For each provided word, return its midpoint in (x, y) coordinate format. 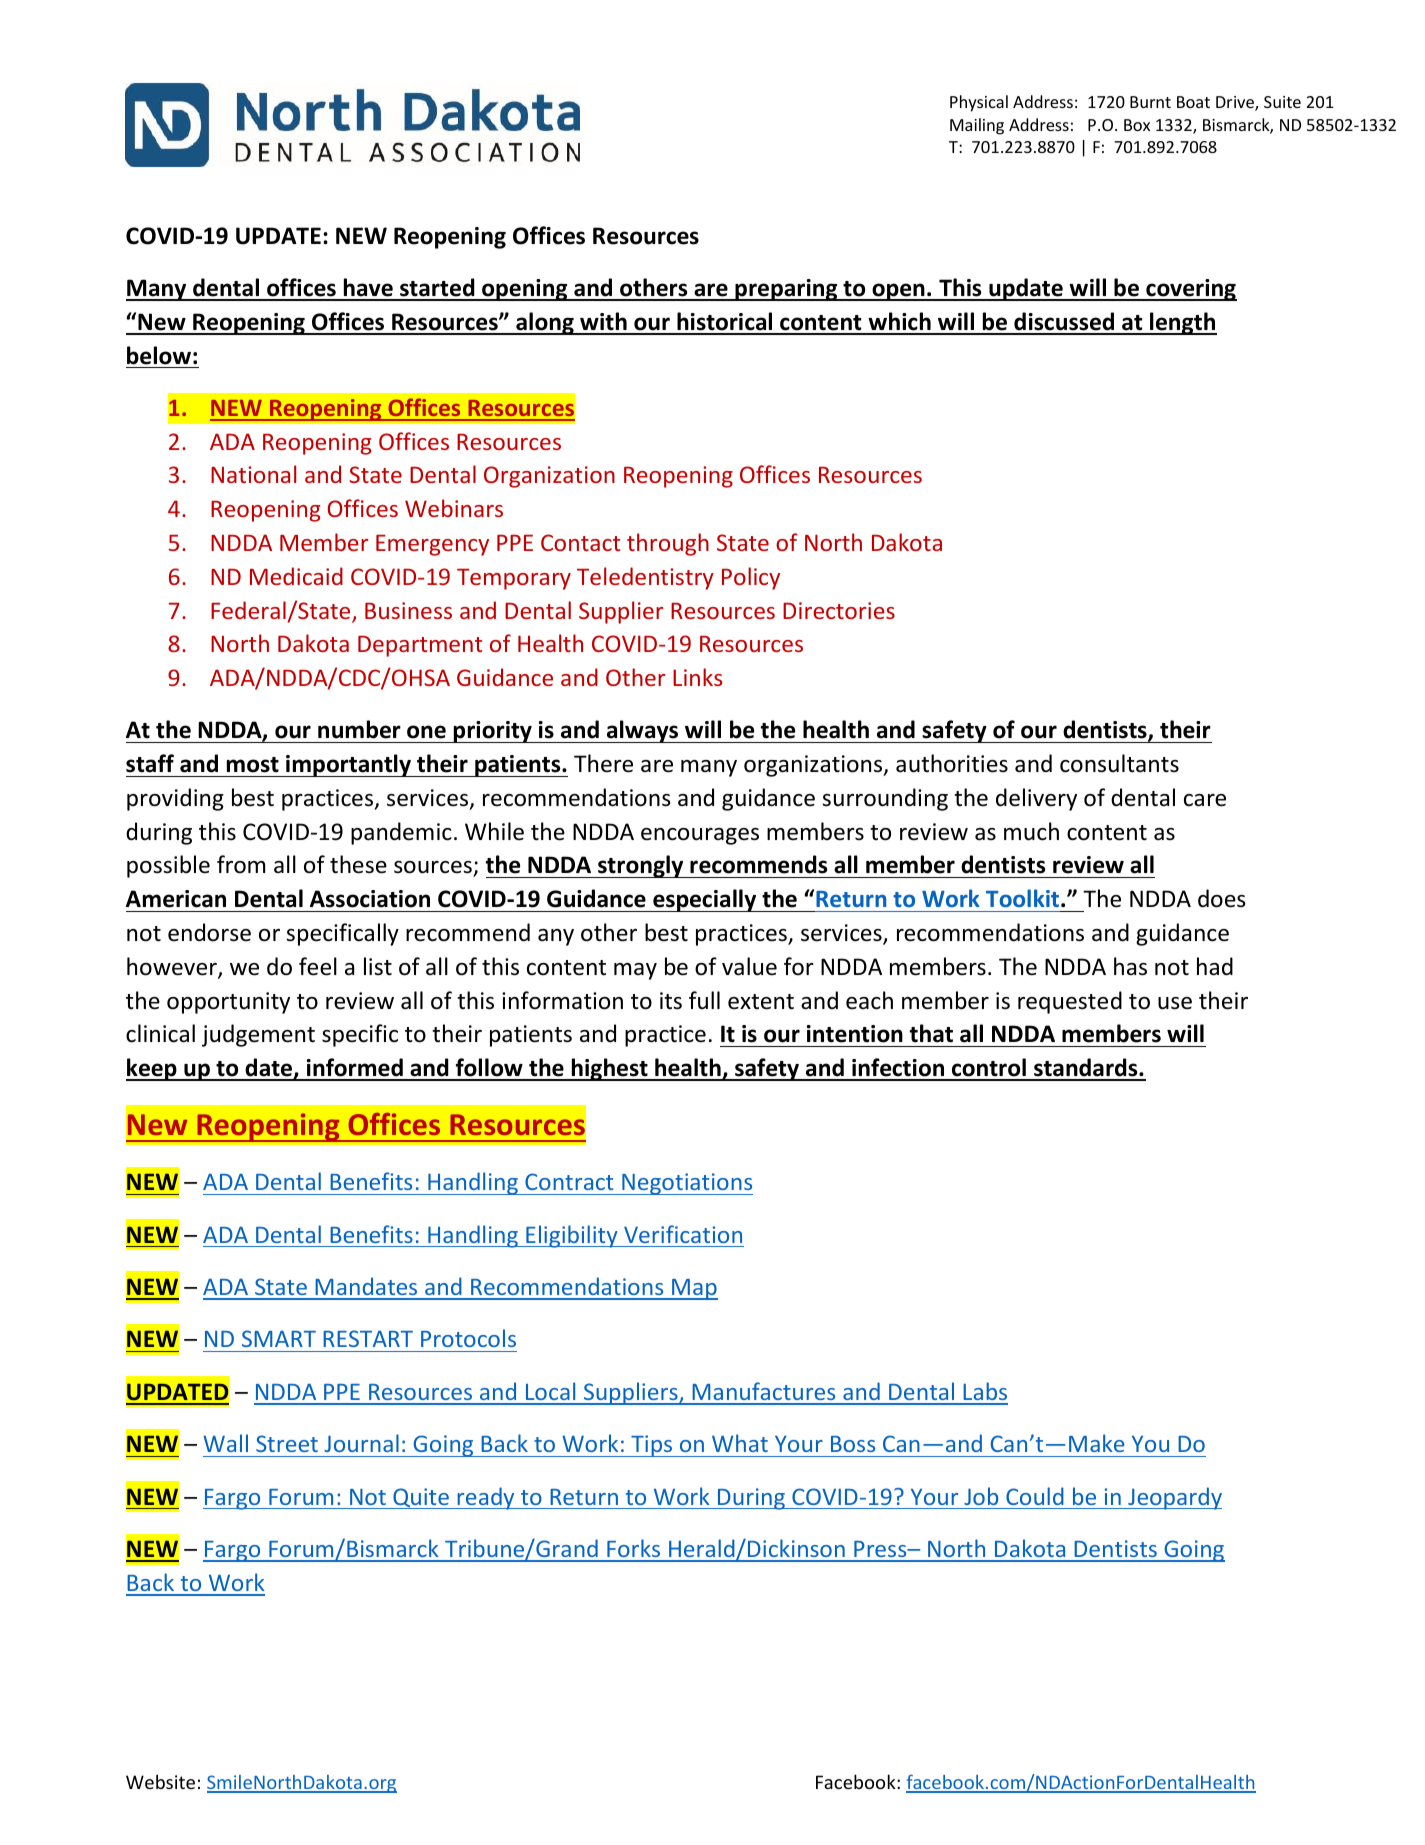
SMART (279, 1338)
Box (1137, 125)
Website (160, 1781)
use (1175, 1003)
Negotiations (686, 1184)
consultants (1119, 763)
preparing (786, 290)
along (545, 323)
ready (486, 1498)
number (359, 729)
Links (697, 677)
